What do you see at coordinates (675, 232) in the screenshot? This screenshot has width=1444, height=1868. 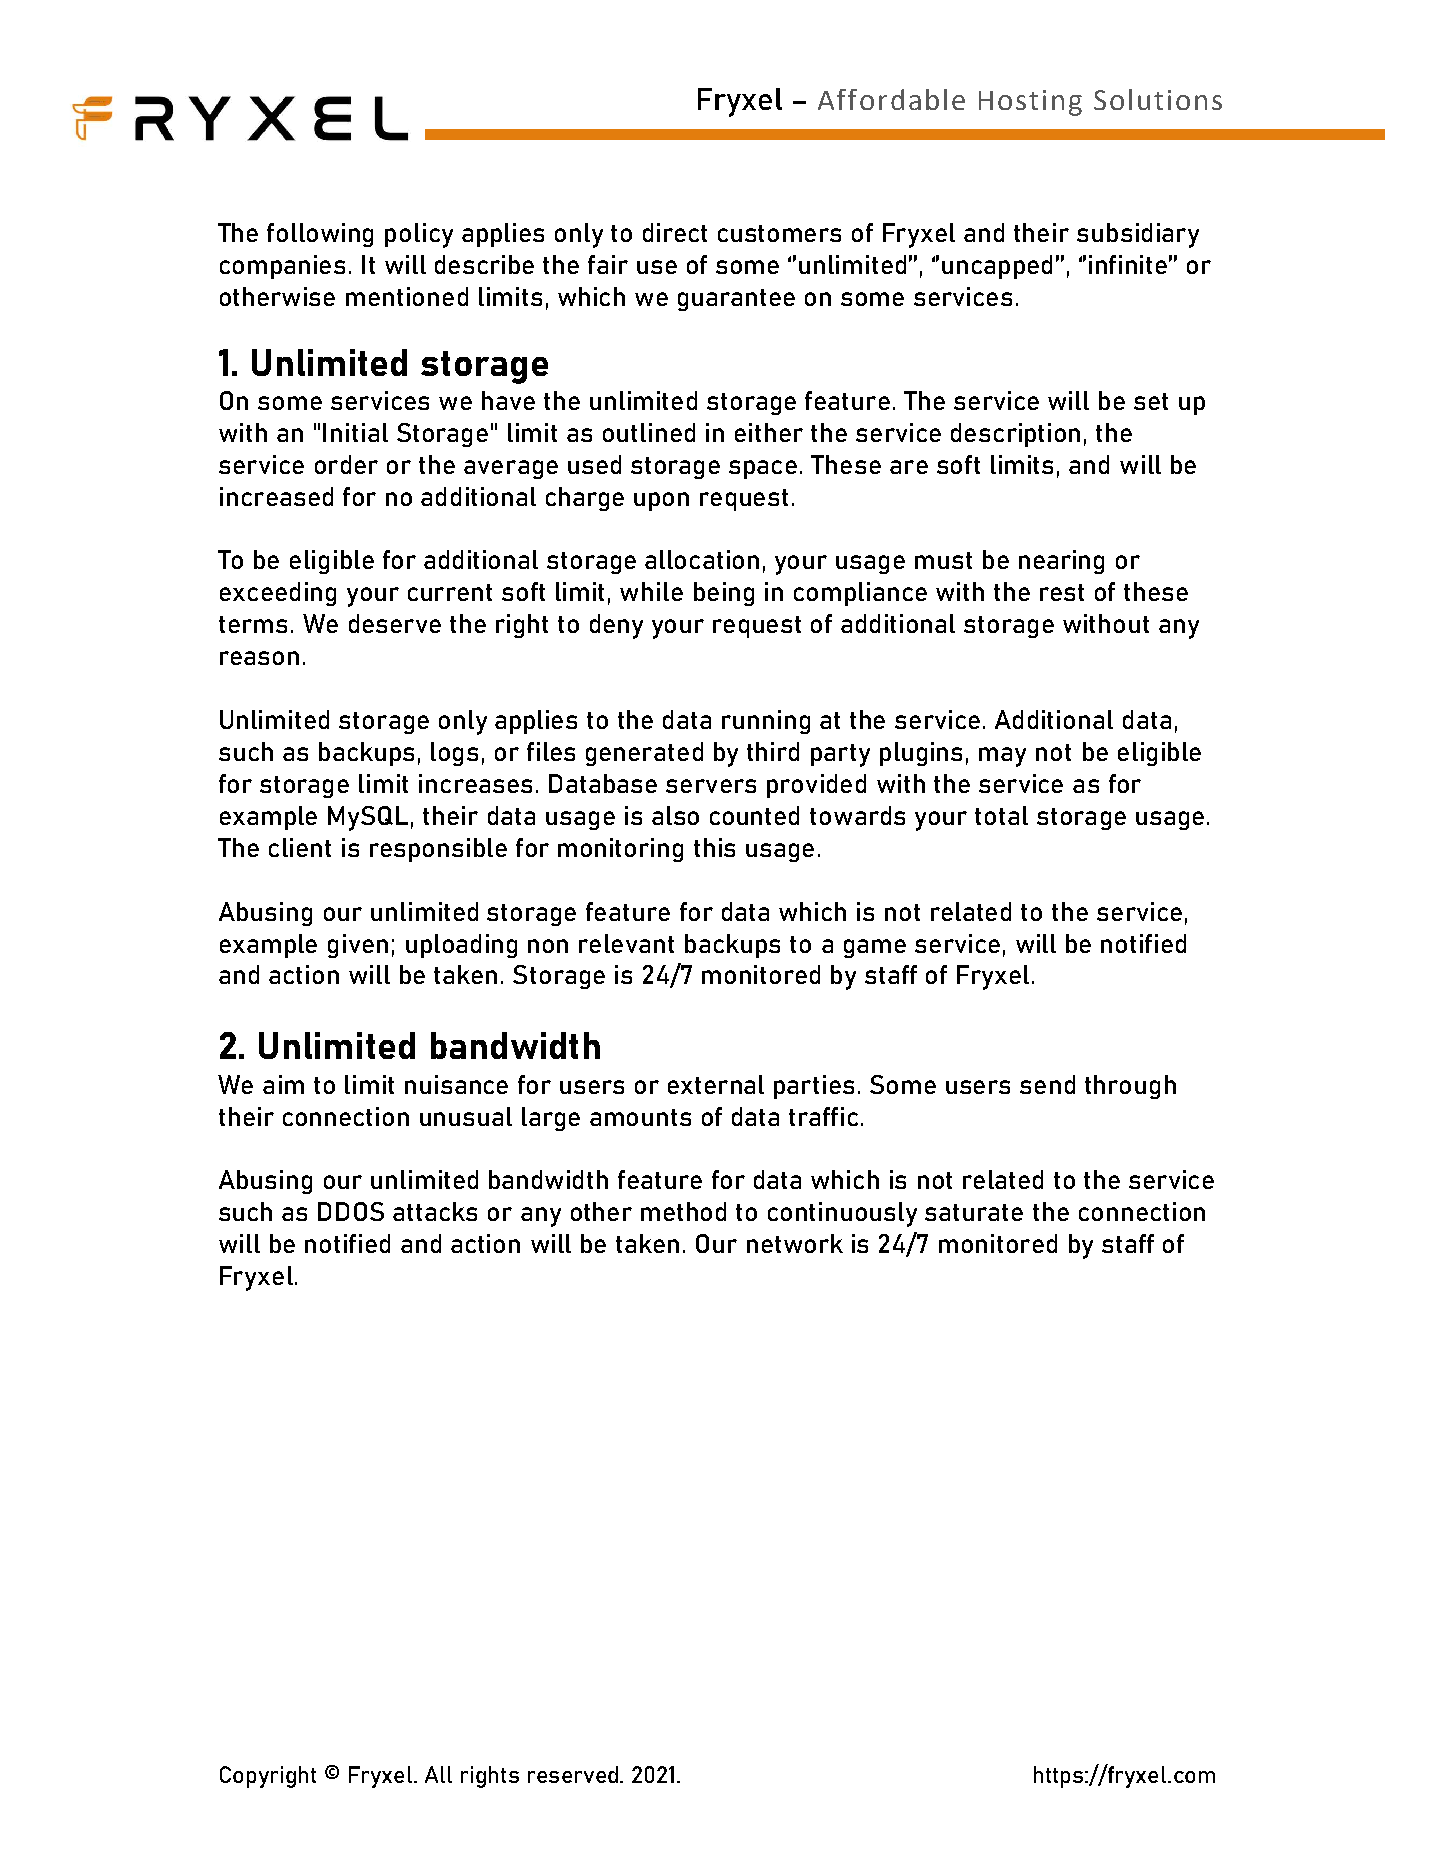 I see `direct` at bounding box center [675, 232].
